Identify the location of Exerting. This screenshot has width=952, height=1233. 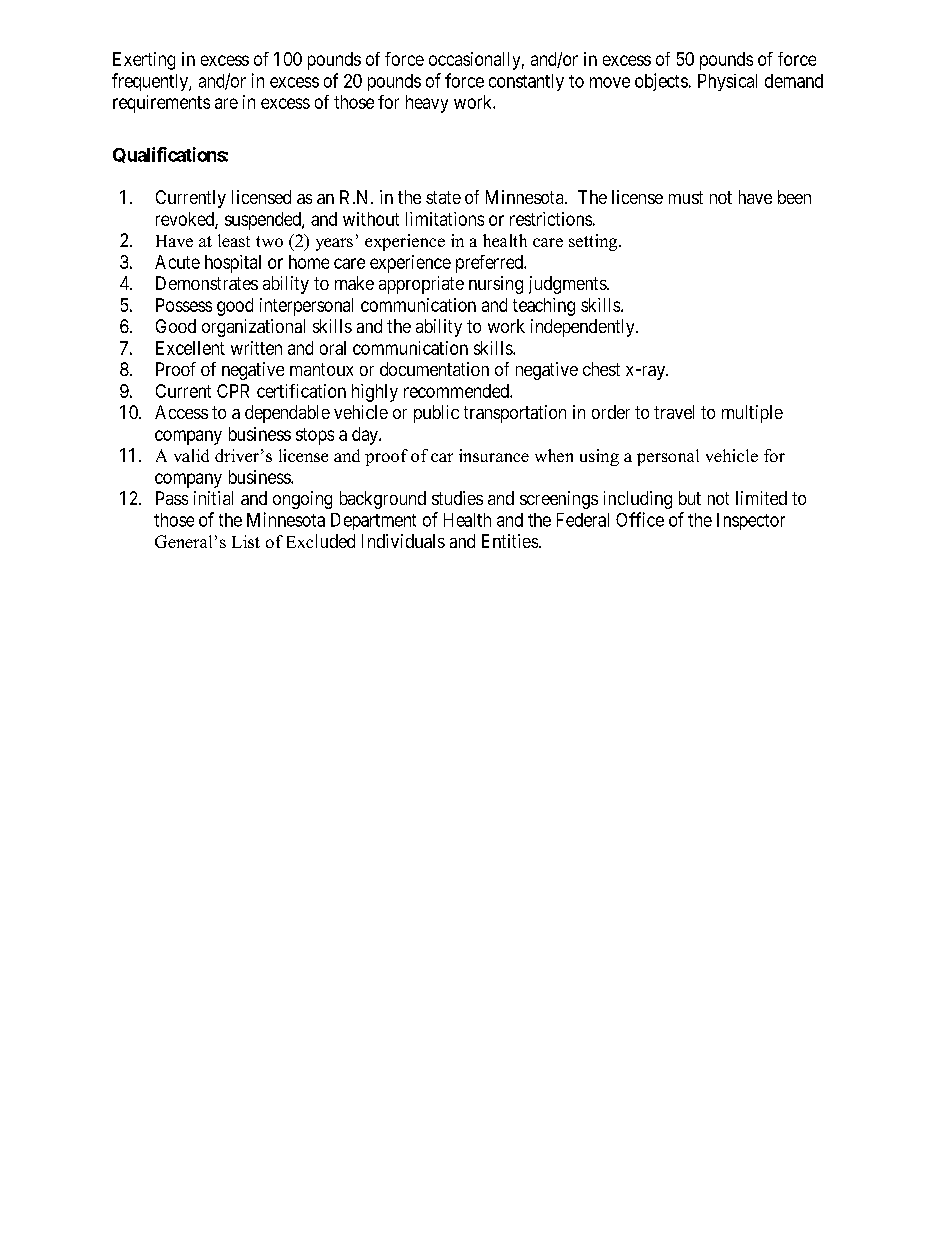
(144, 61).
